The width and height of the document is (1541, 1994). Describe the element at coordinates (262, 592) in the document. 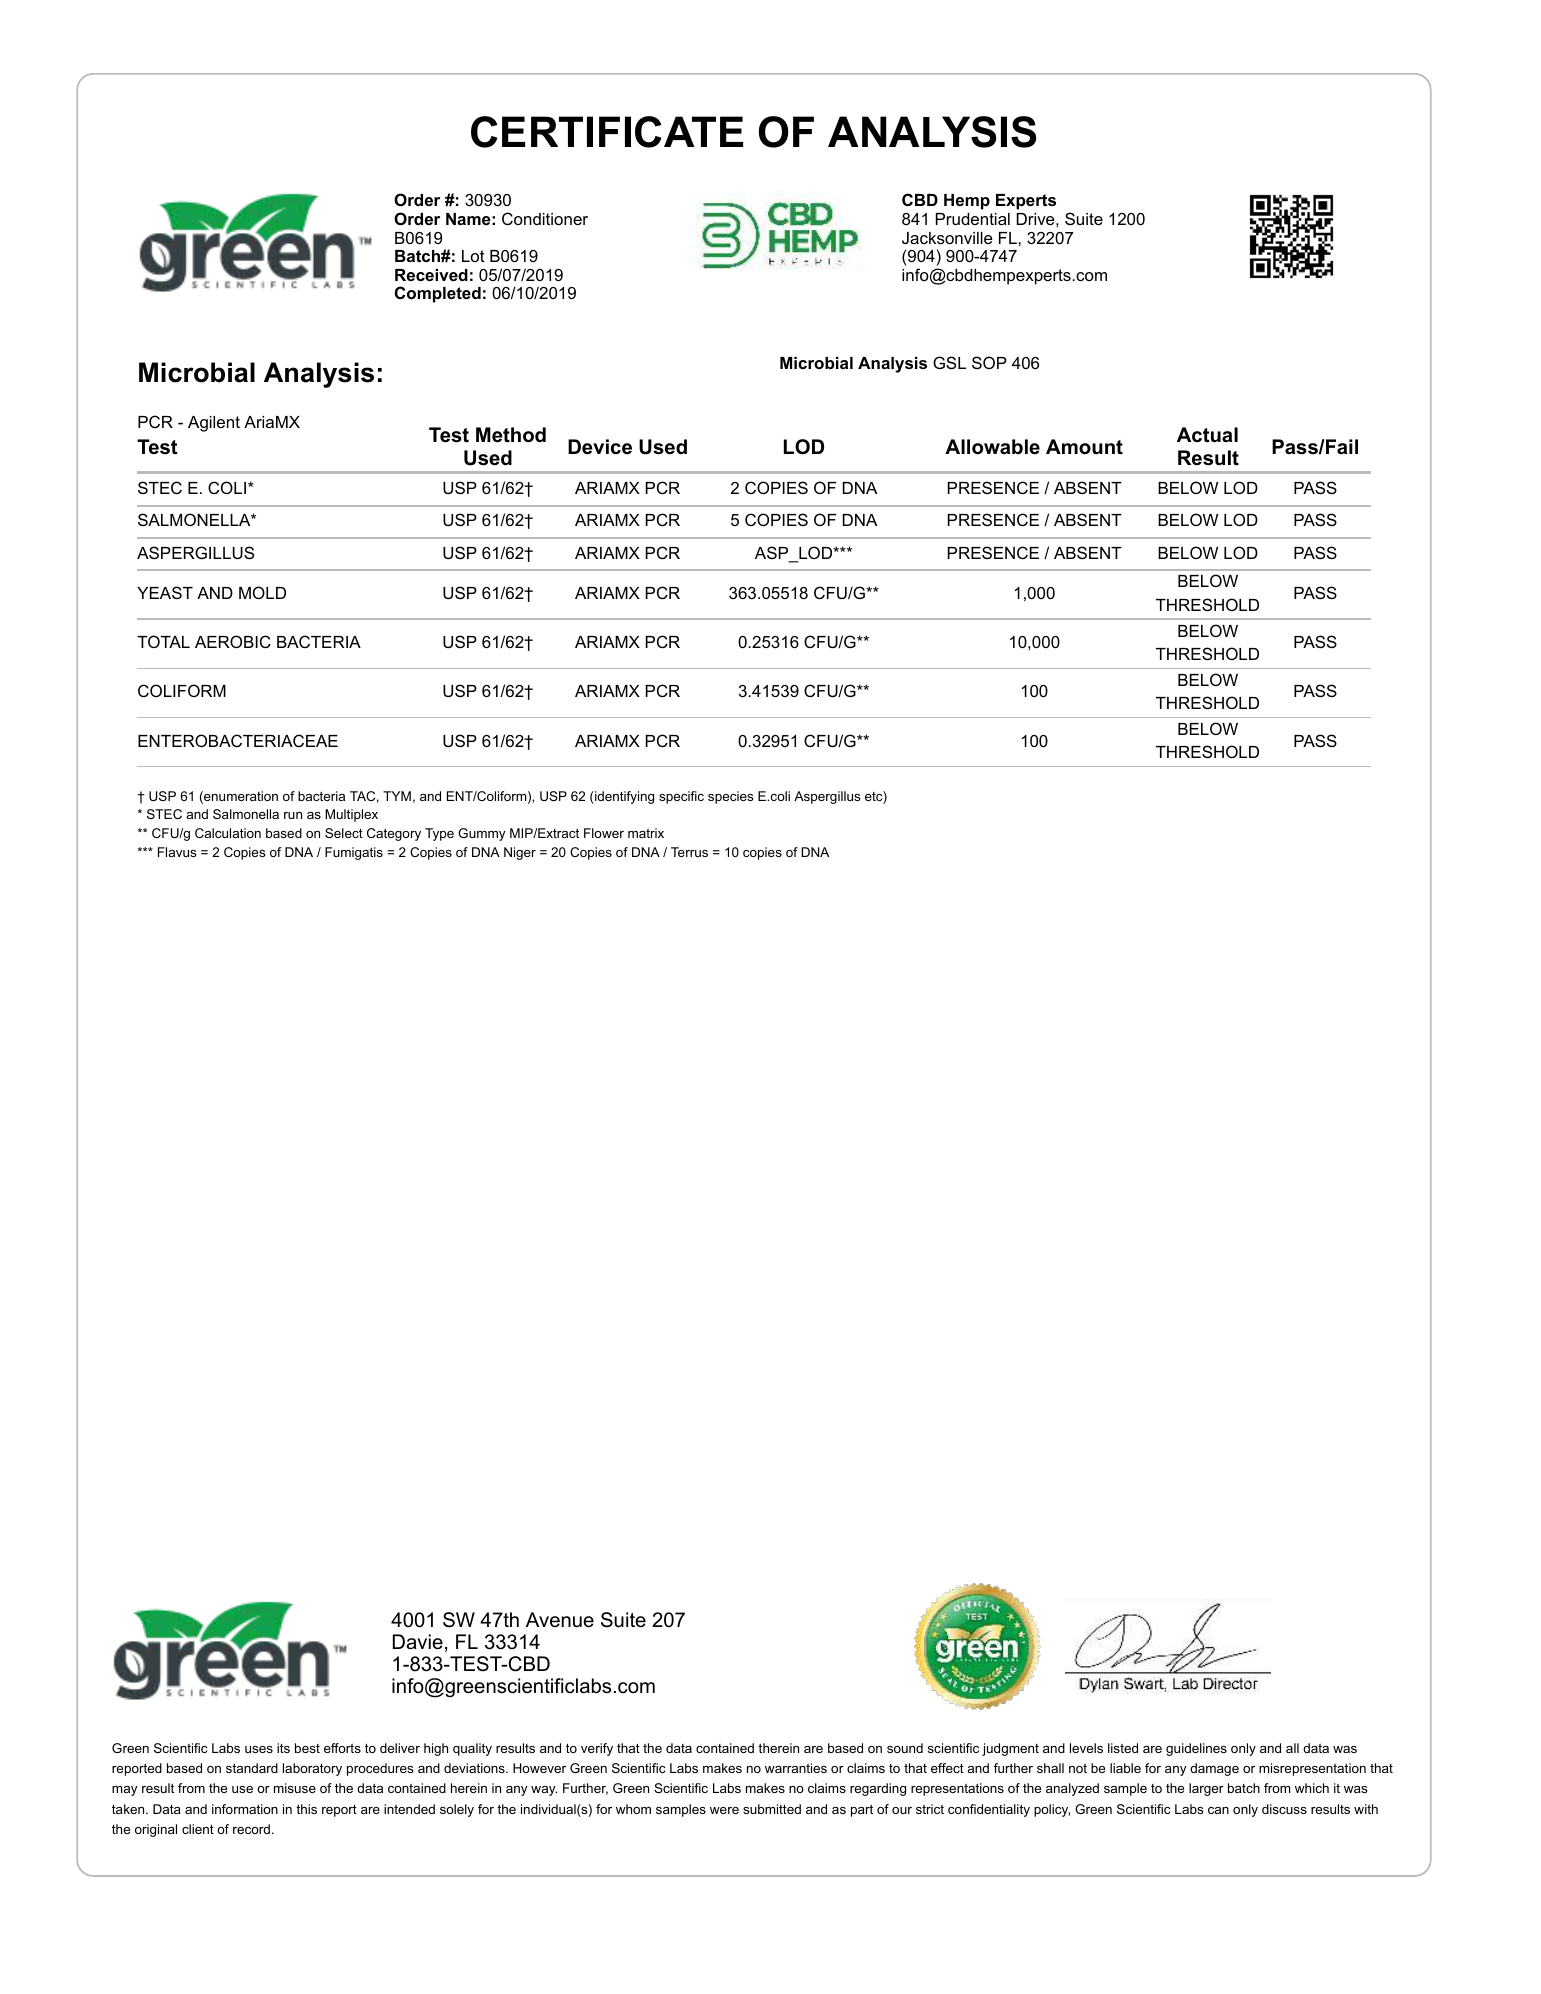

I see `MOLD` at that location.
